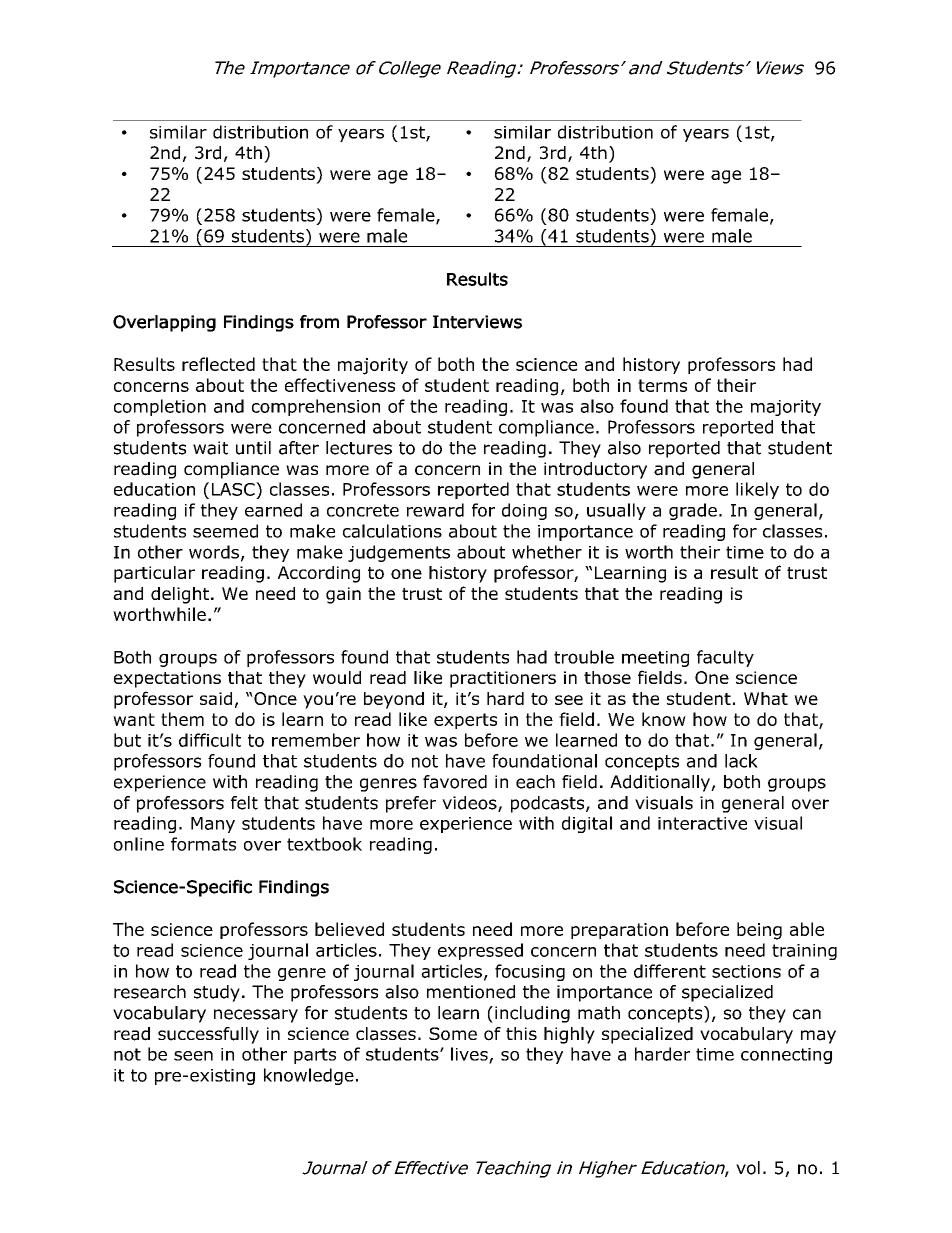 Image resolution: width=952 pixels, height=1233 pixels. What do you see at coordinates (218, 364) in the screenshot?
I see `reflected` at bounding box center [218, 364].
